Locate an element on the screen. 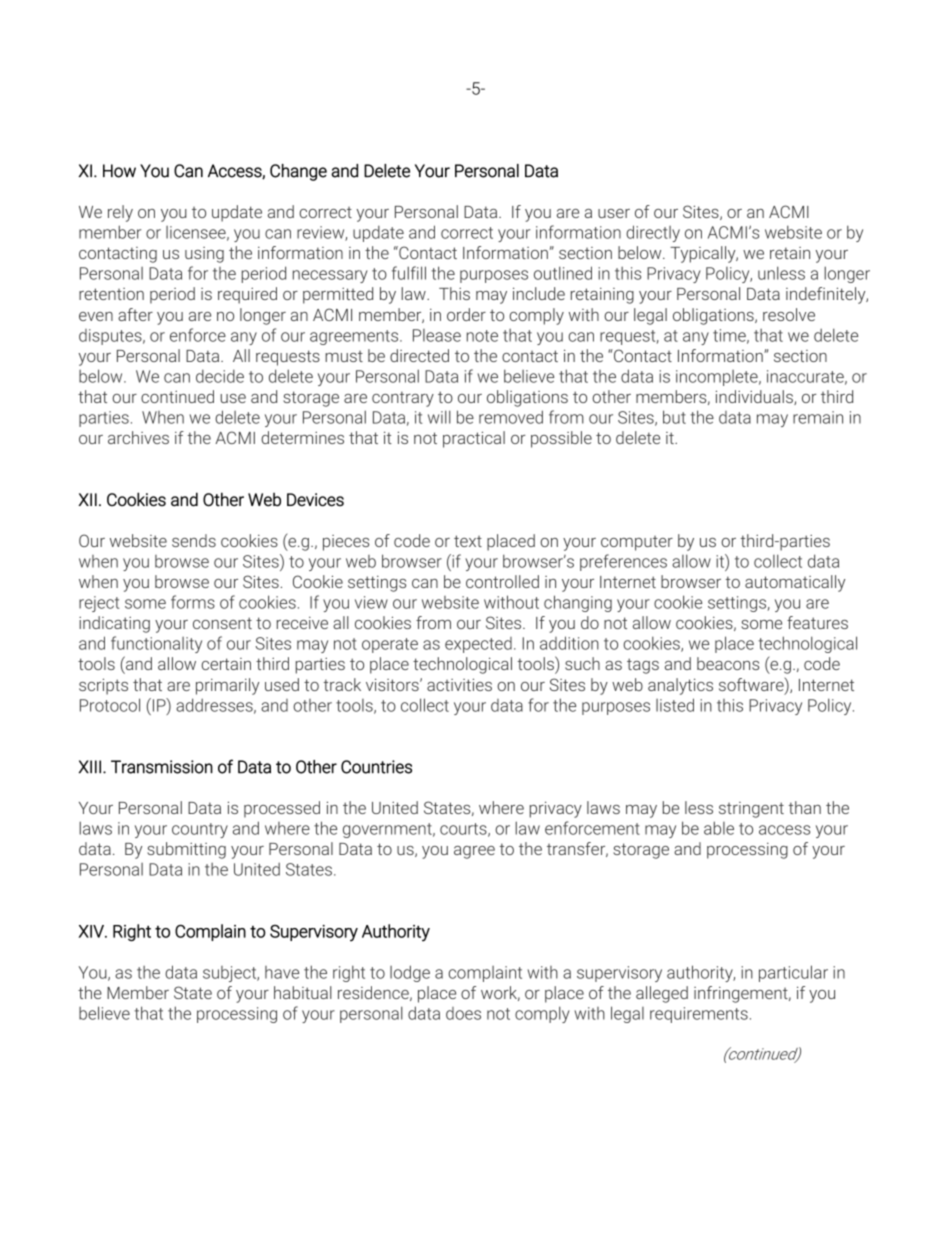  fulfill is located at coordinates (409, 273).
